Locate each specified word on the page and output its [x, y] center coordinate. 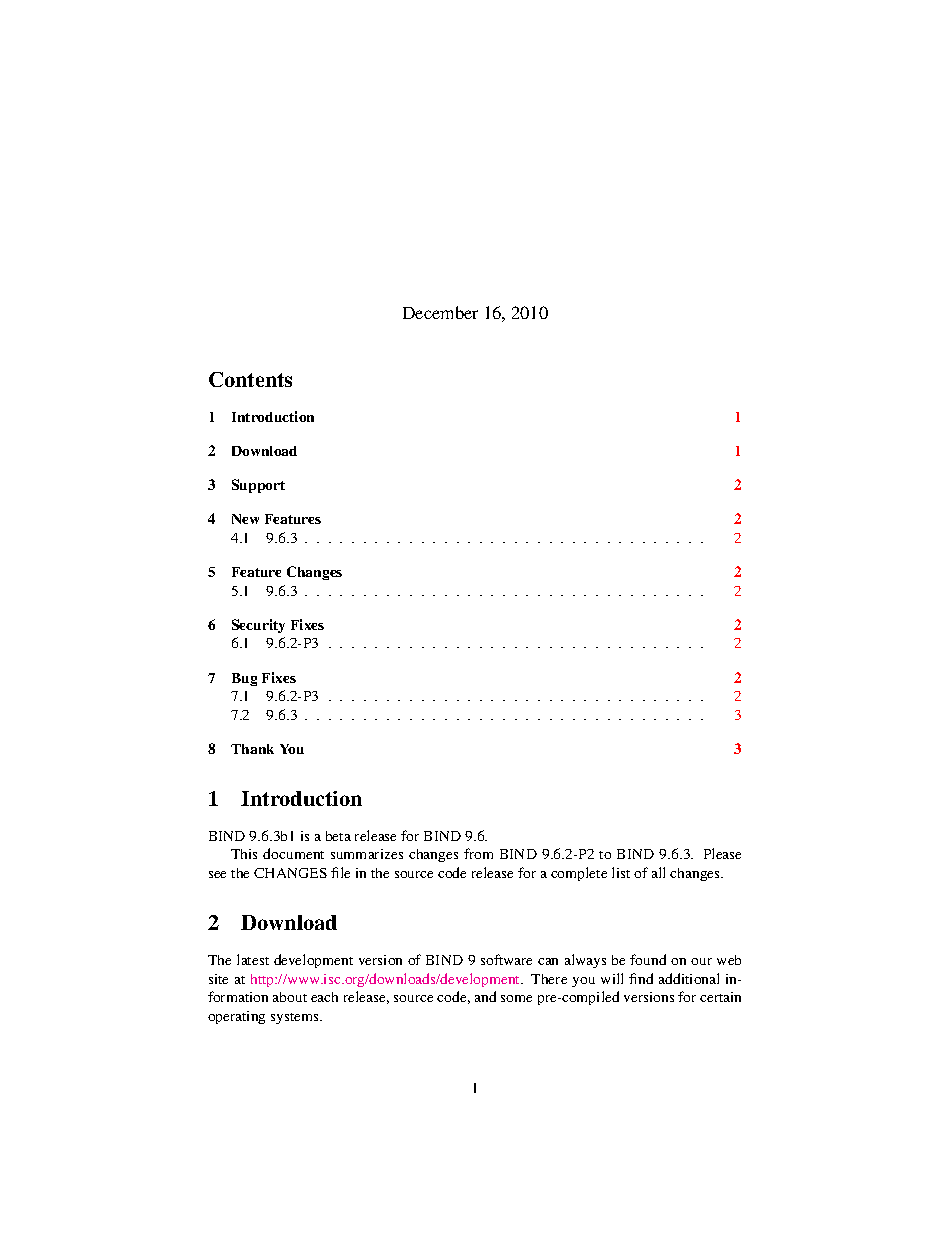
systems [296, 1018]
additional [689, 978]
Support [258, 486]
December [440, 312]
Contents [250, 379]
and [485, 996]
